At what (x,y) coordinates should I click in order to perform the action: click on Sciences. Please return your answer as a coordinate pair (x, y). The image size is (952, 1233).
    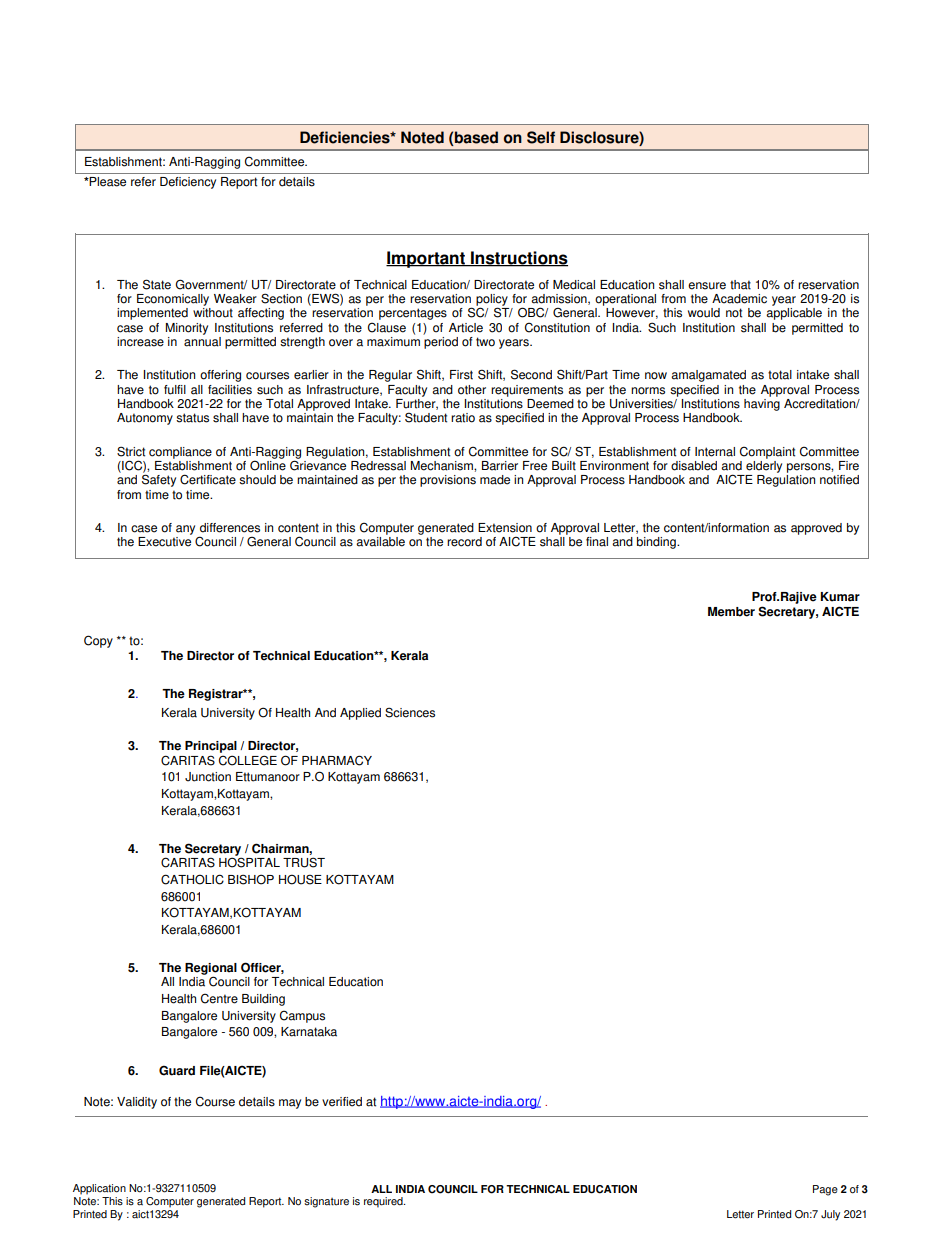
    Looking at the image, I should click on (410, 712).
